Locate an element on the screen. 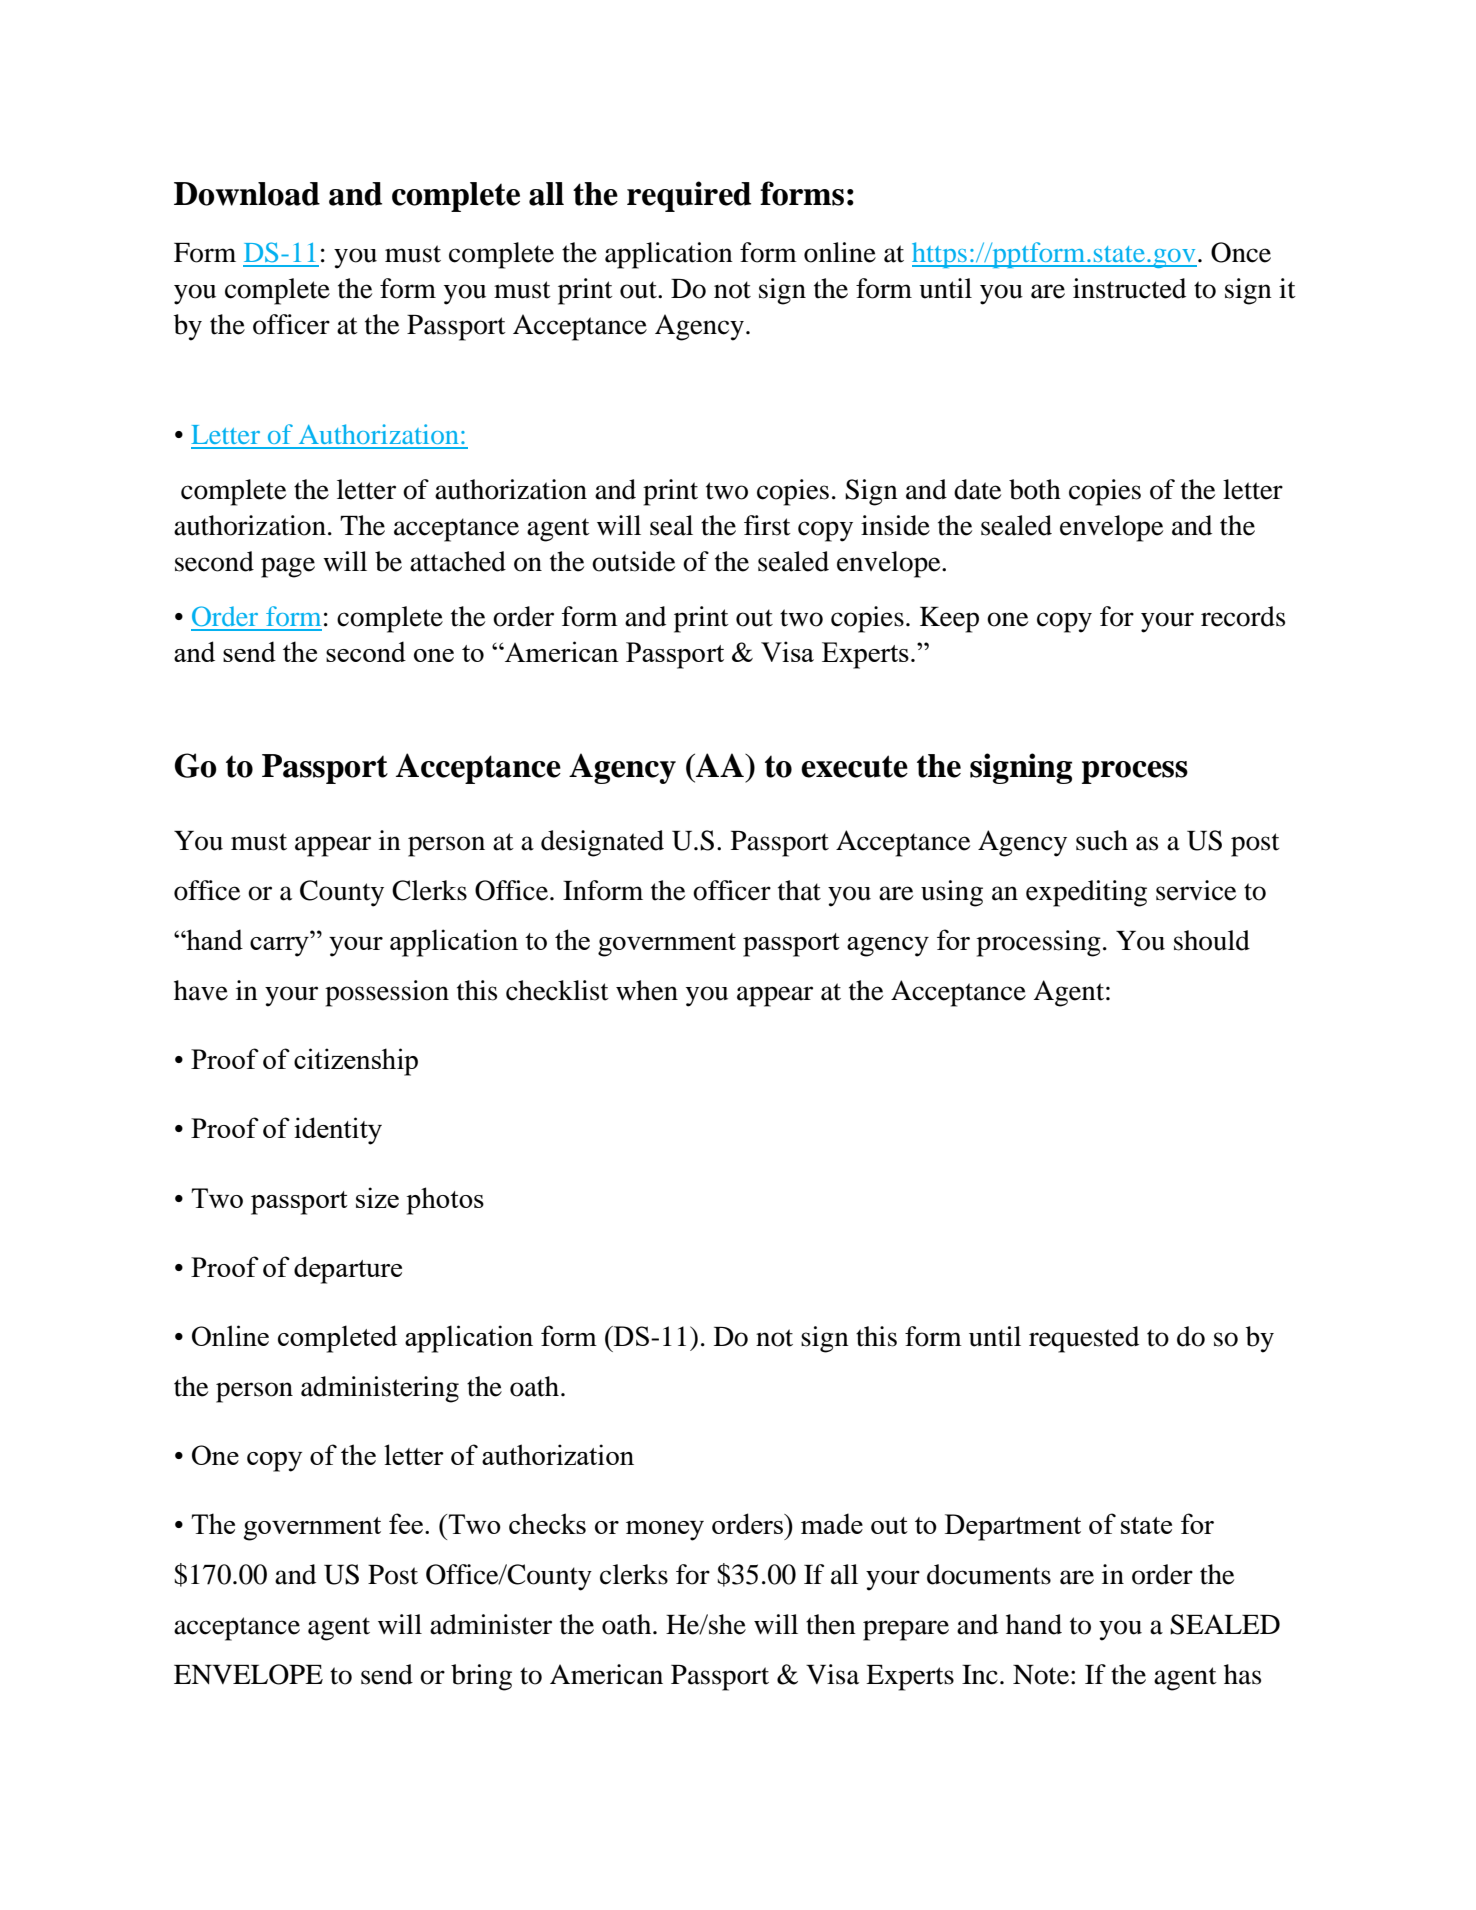 Image resolution: width=1476 pixels, height=1910 pixels. instructed is located at coordinates (1129, 288).
